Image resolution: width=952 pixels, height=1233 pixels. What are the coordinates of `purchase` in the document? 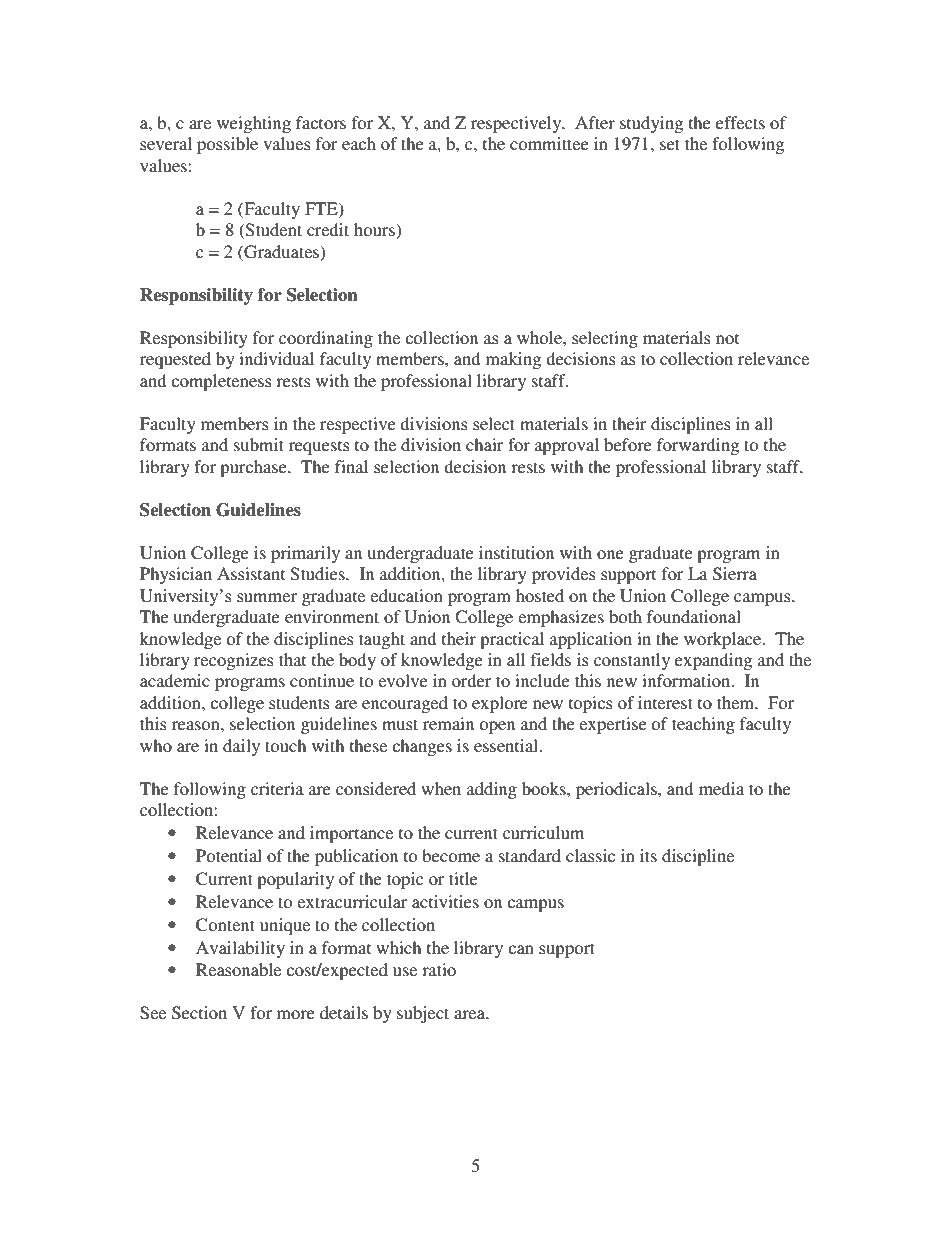 It's located at (254, 468).
